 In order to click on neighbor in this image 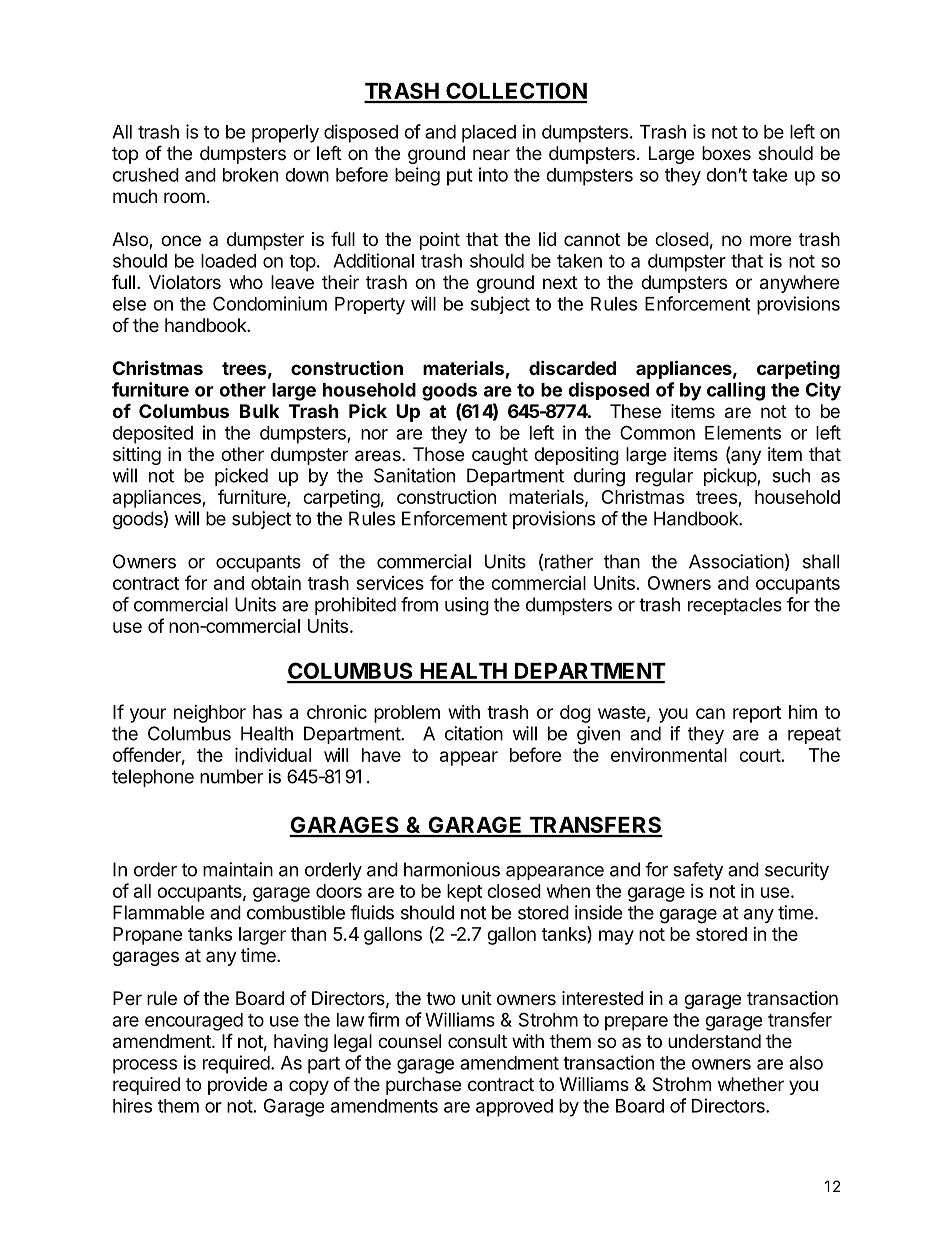, I will do `click(210, 714)`.
